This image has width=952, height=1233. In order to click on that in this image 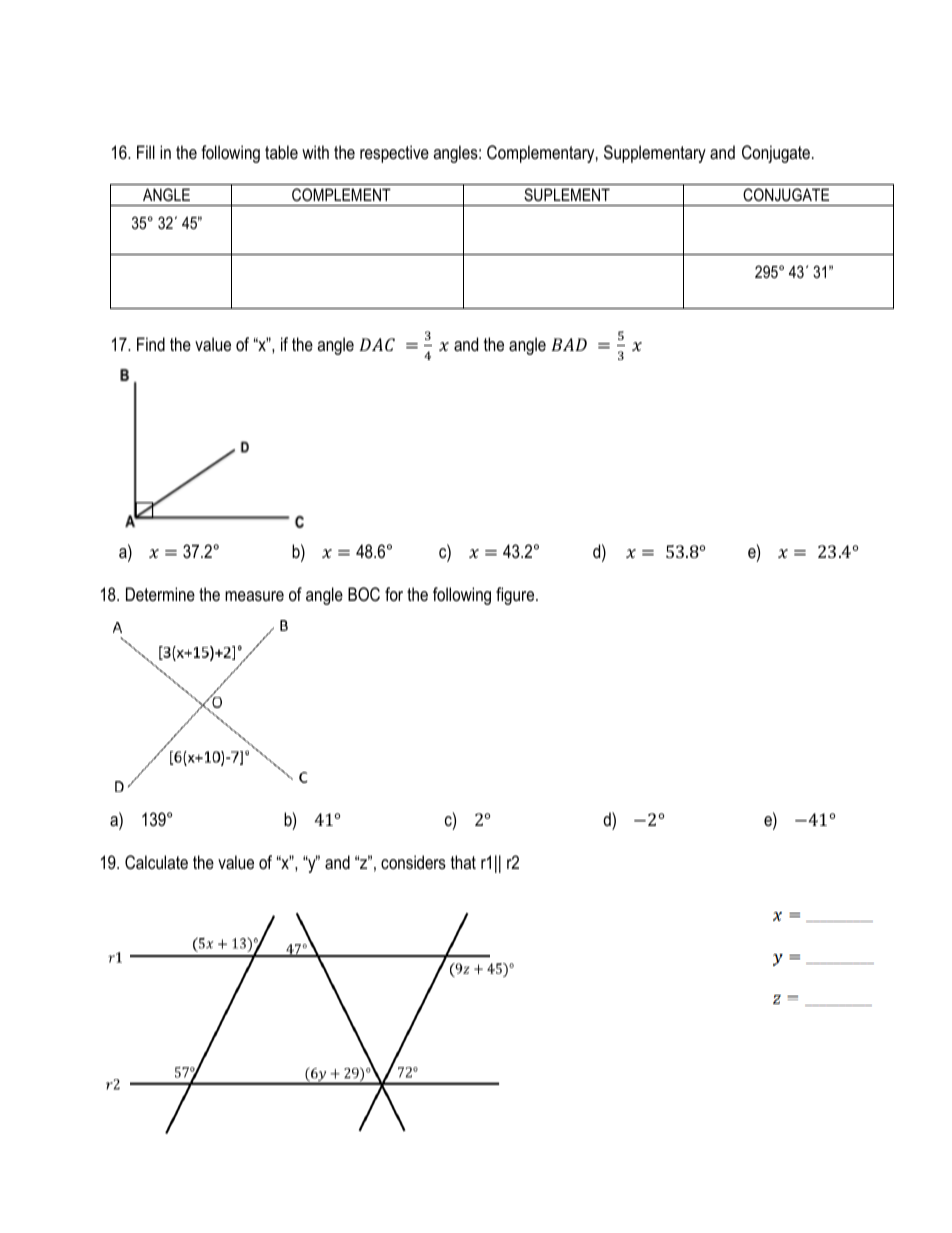, I will do `click(463, 862)`.
